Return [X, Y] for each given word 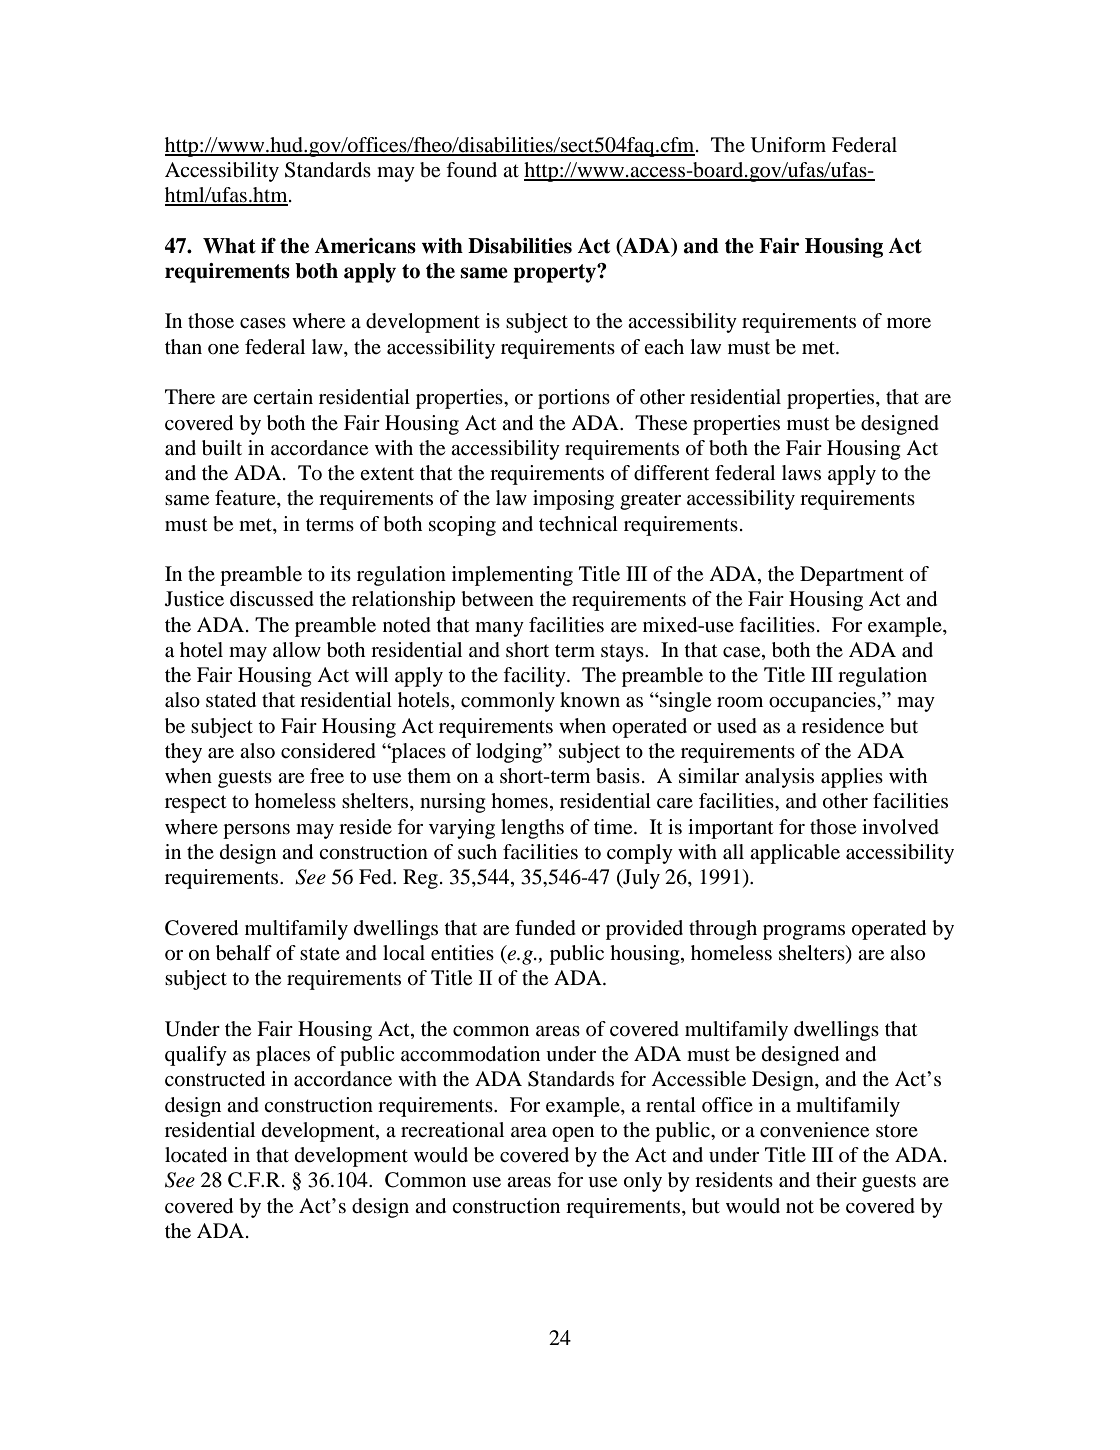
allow [297, 650]
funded [545, 928]
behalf [244, 953]
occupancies [823, 702]
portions [574, 399]
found [471, 169]
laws [801, 473]
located [196, 1155]
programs [804, 932]
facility [535, 677]
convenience [814, 1130]
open [573, 1134]
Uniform [788, 145]
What [229, 246]
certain [283, 397]
